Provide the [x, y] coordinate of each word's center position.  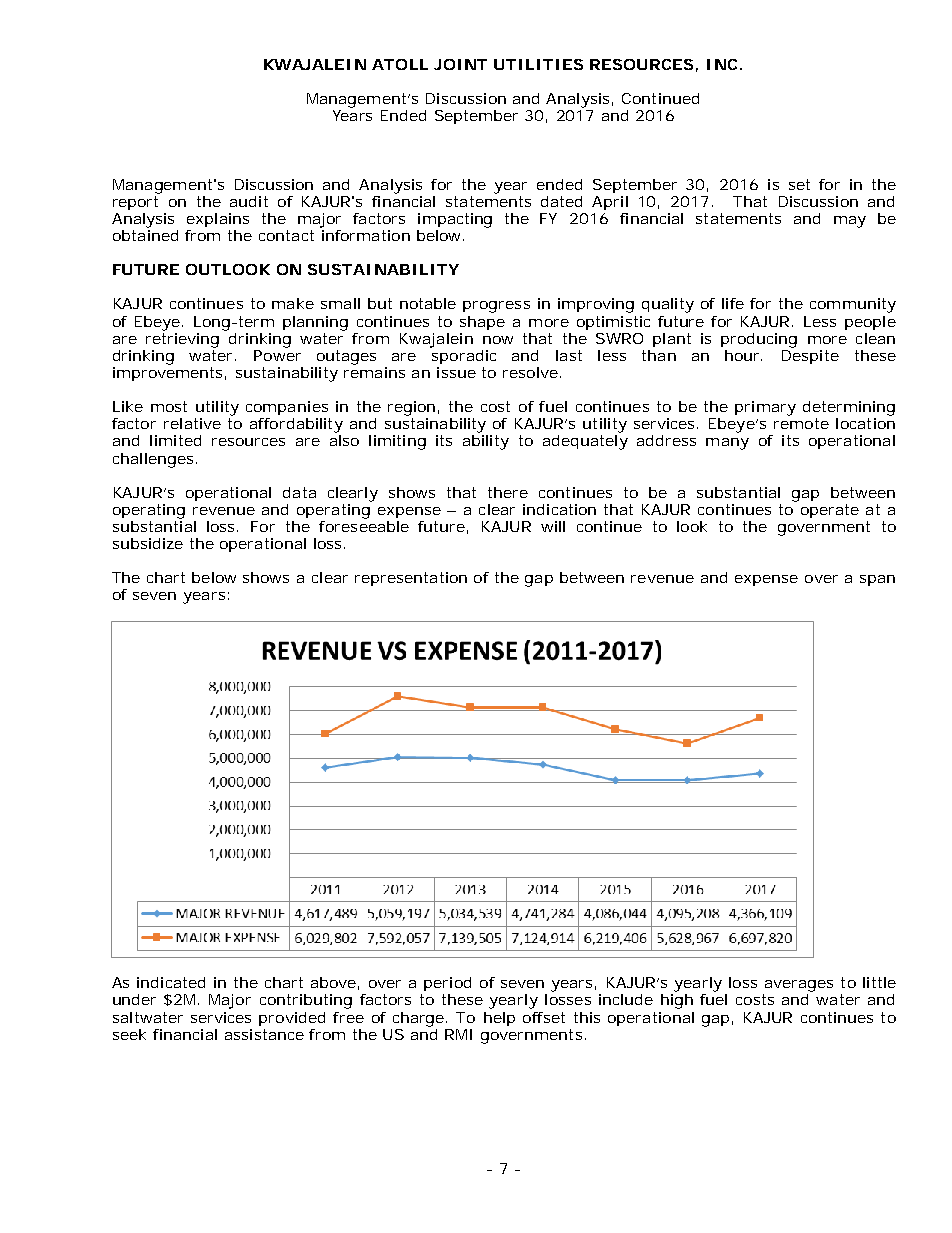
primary [765, 408]
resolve [530, 372]
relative [192, 423]
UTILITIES [538, 64]
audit [249, 201]
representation [411, 579]
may [850, 222]
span [877, 580]
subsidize [148, 543]
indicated [171, 982]
